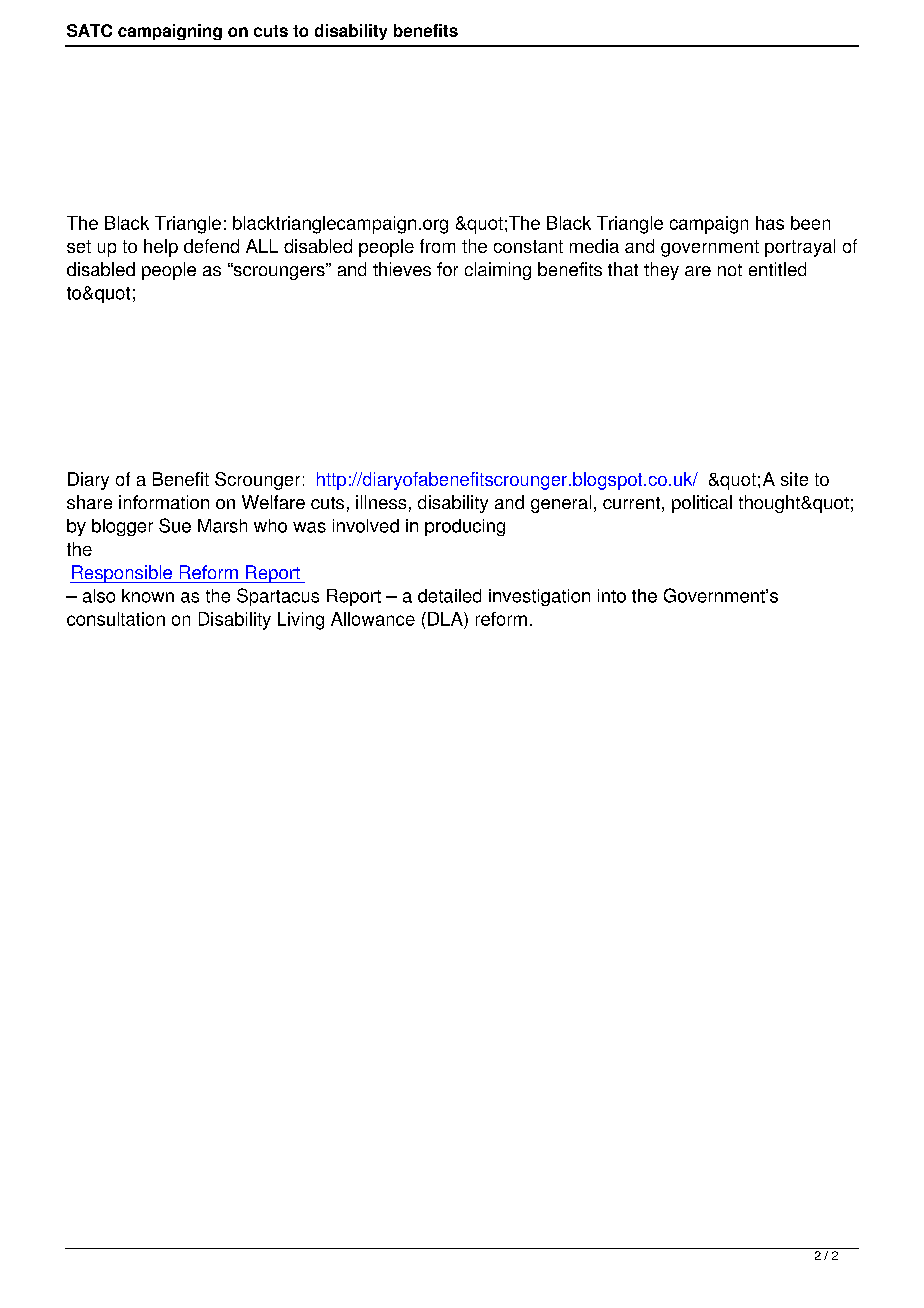 Image resolution: width=924 pixels, height=1308 pixels. I want to click on information, so click(164, 502).
